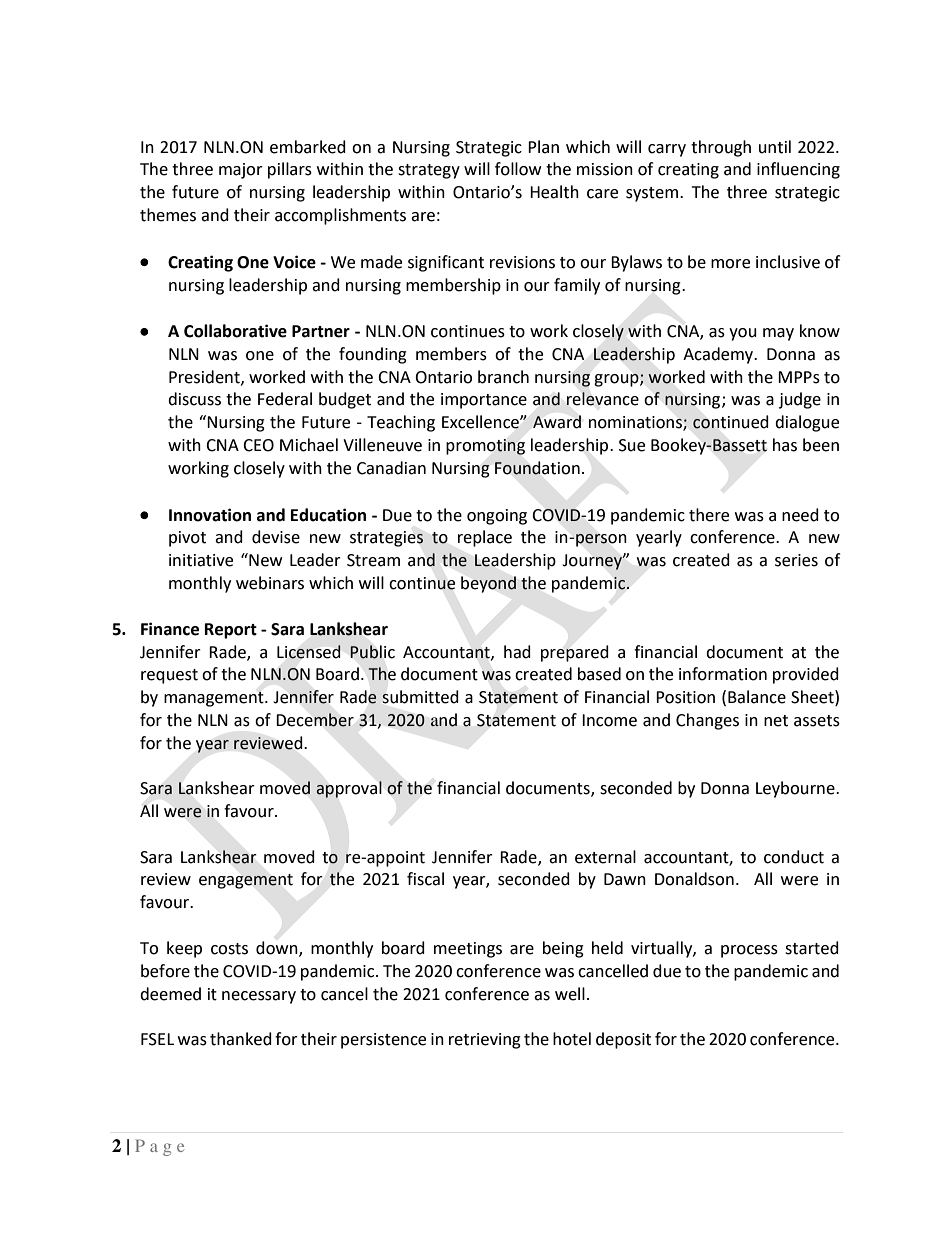 The width and height of the page is (952, 1233). What do you see at coordinates (518, 169) in the page?
I see `follow` at bounding box center [518, 169].
